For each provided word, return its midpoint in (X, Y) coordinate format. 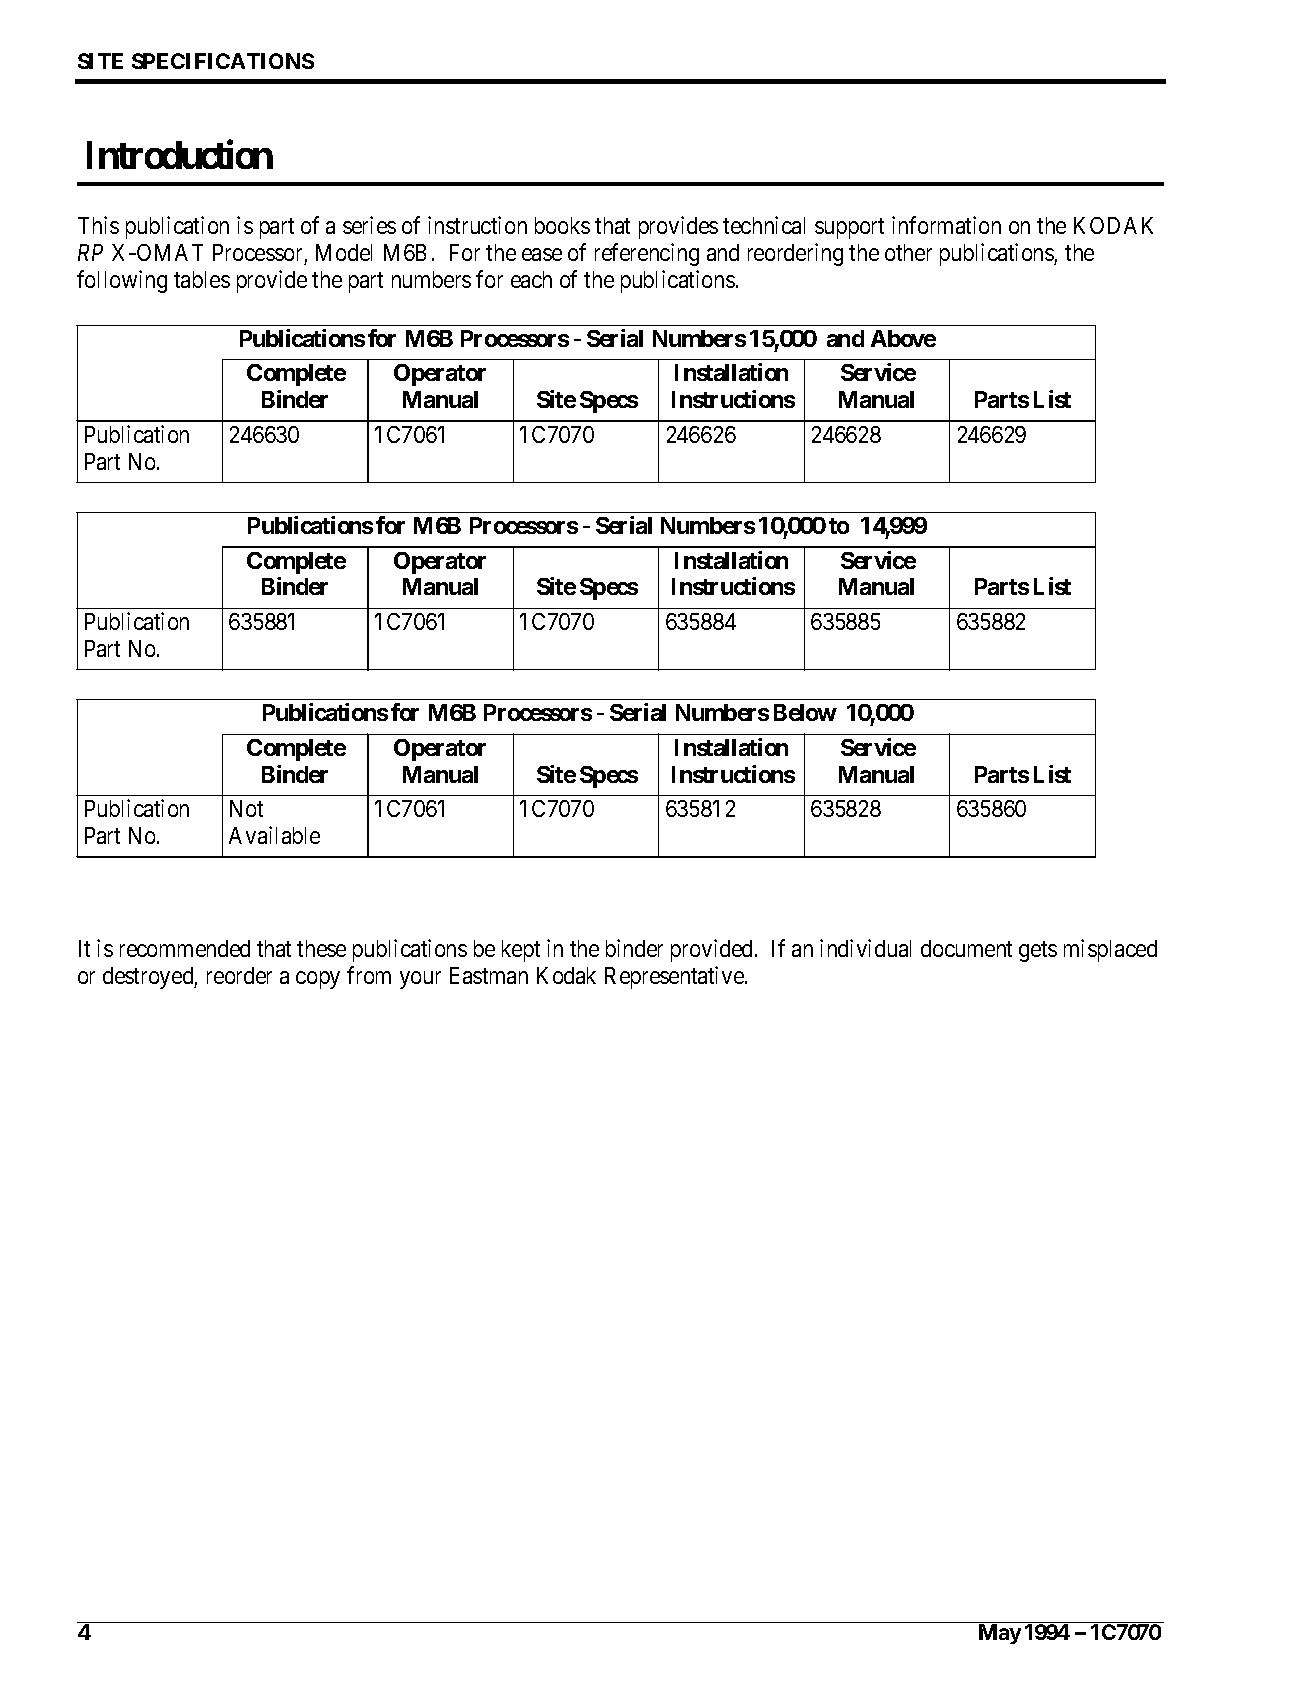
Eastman (489, 975)
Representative (674, 977)
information (946, 225)
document (966, 948)
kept (521, 951)
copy (318, 980)
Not (246, 808)
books (562, 225)
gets (1038, 951)
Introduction (180, 154)
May (1000, 1634)
